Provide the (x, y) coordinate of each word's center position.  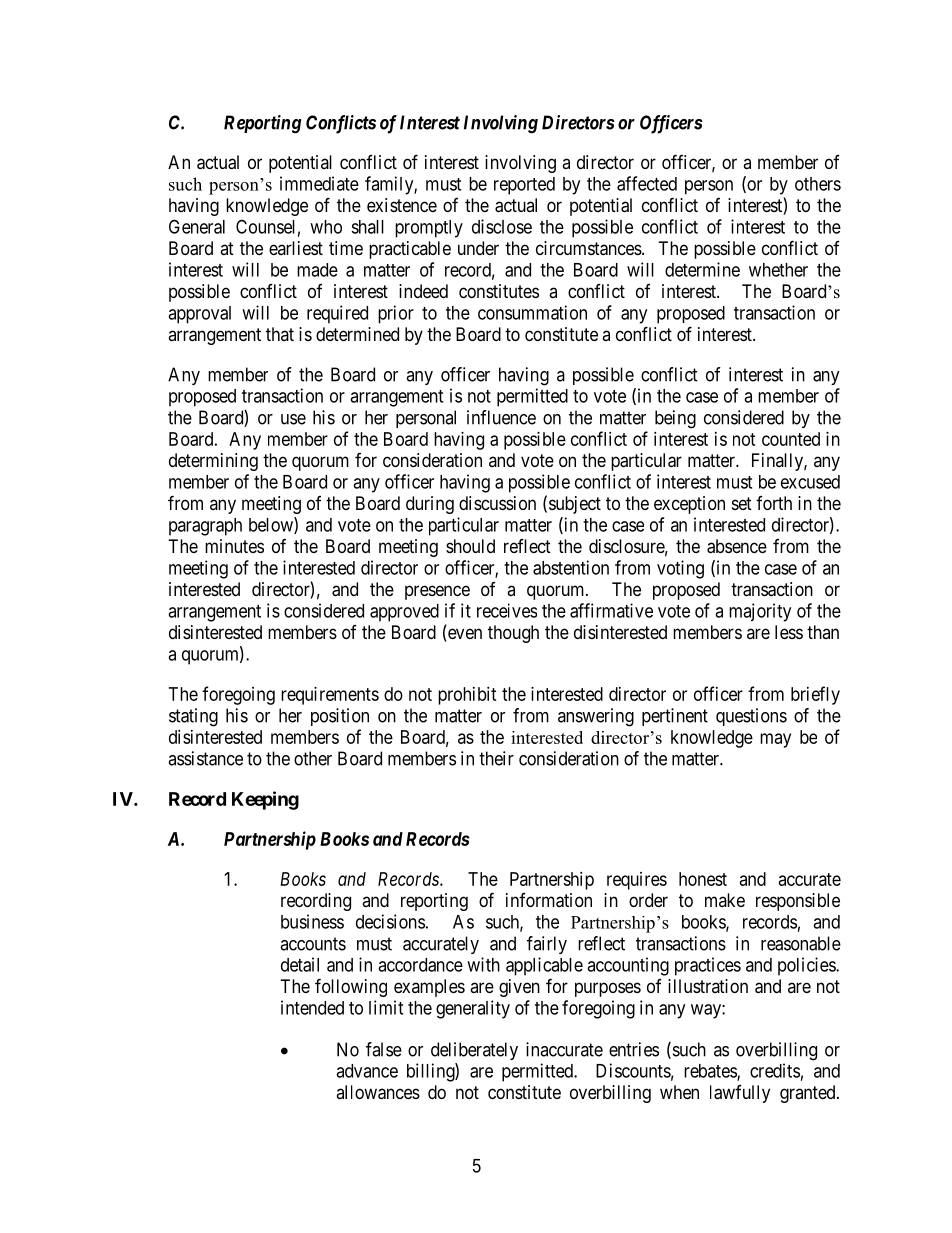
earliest (296, 248)
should (470, 546)
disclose (502, 226)
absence (737, 546)
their (496, 758)
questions (751, 717)
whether (778, 270)
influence (501, 417)
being (675, 419)
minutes (234, 546)
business (312, 921)
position (340, 717)
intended (312, 1007)
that (280, 334)
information (549, 900)
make (725, 900)
